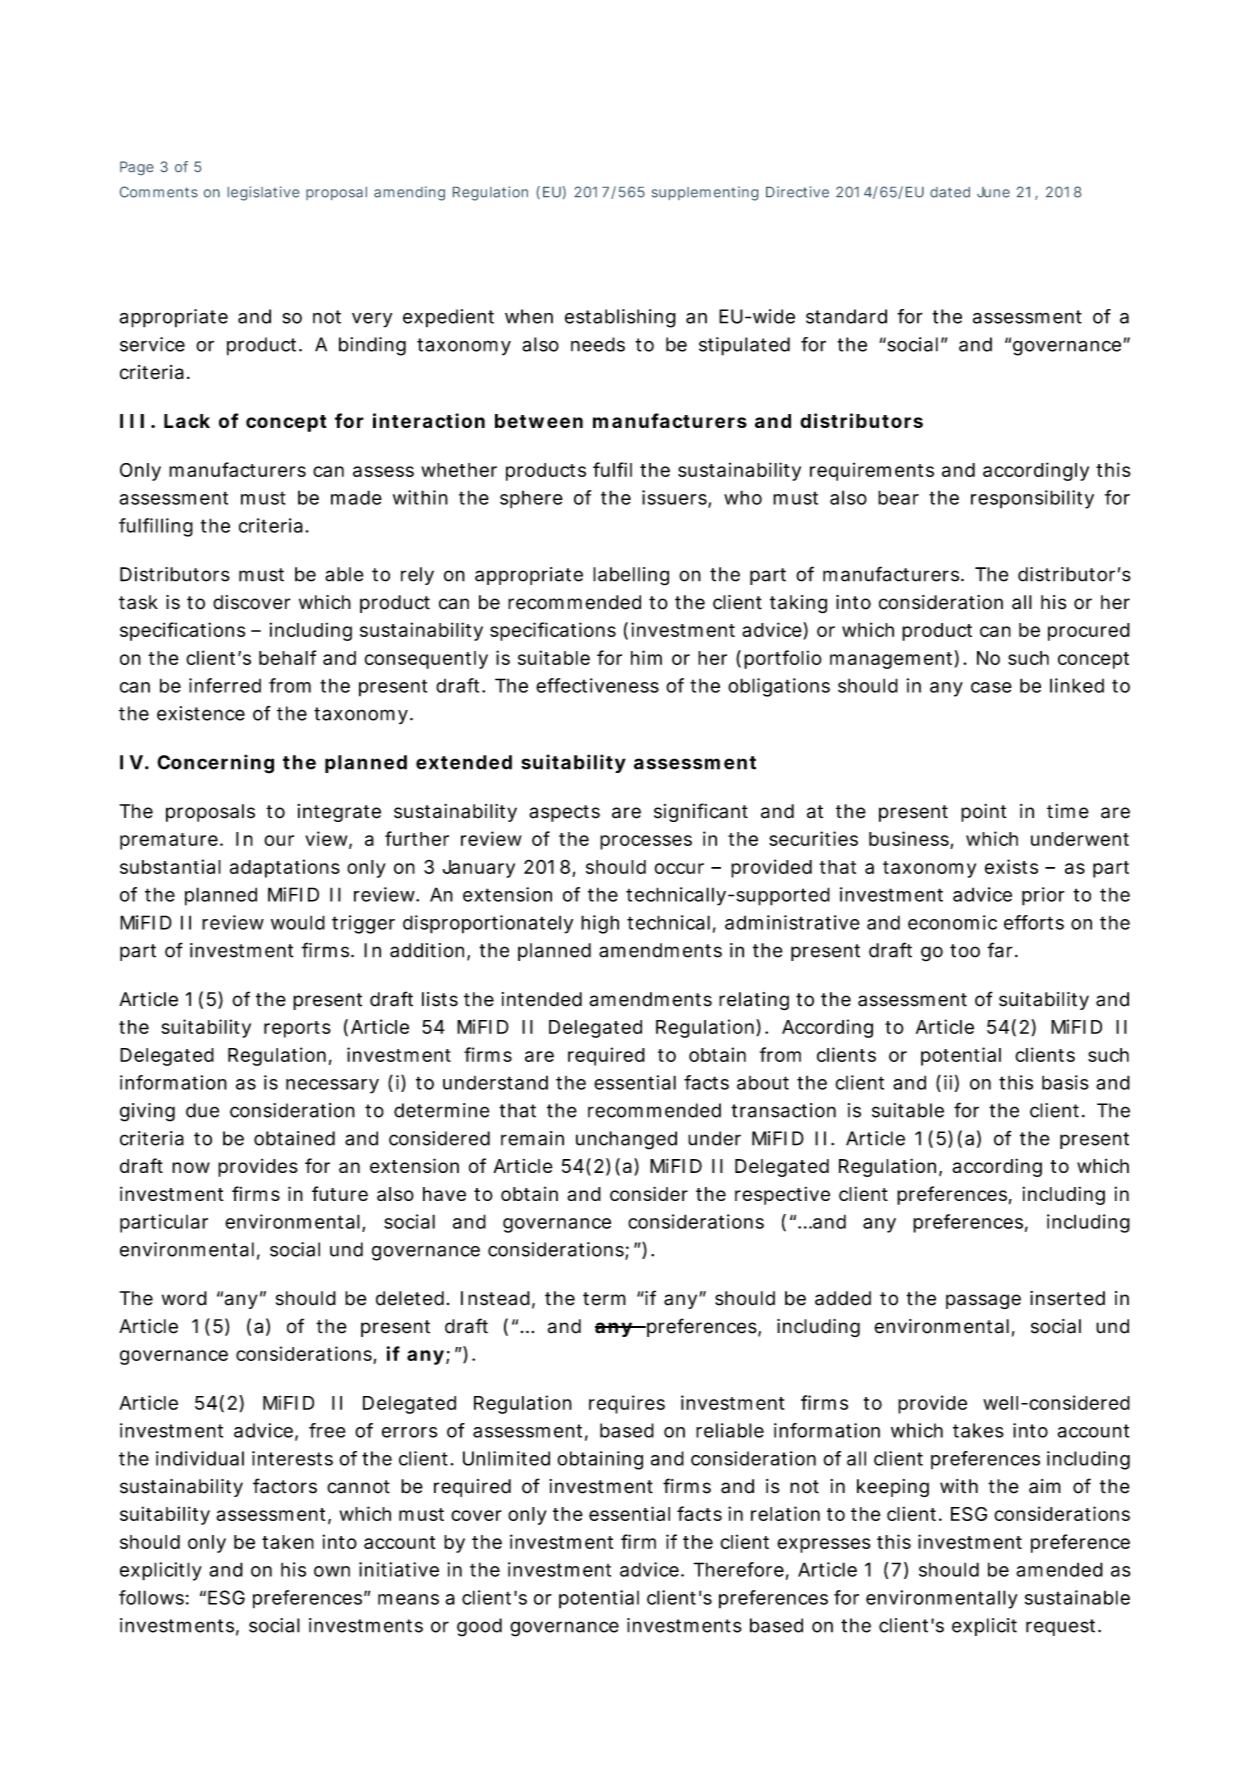 This page has height=1768, width=1250. What do you see at coordinates (288, 1542) in the page?
I see `taken` at bounding box center [288, 1542].
